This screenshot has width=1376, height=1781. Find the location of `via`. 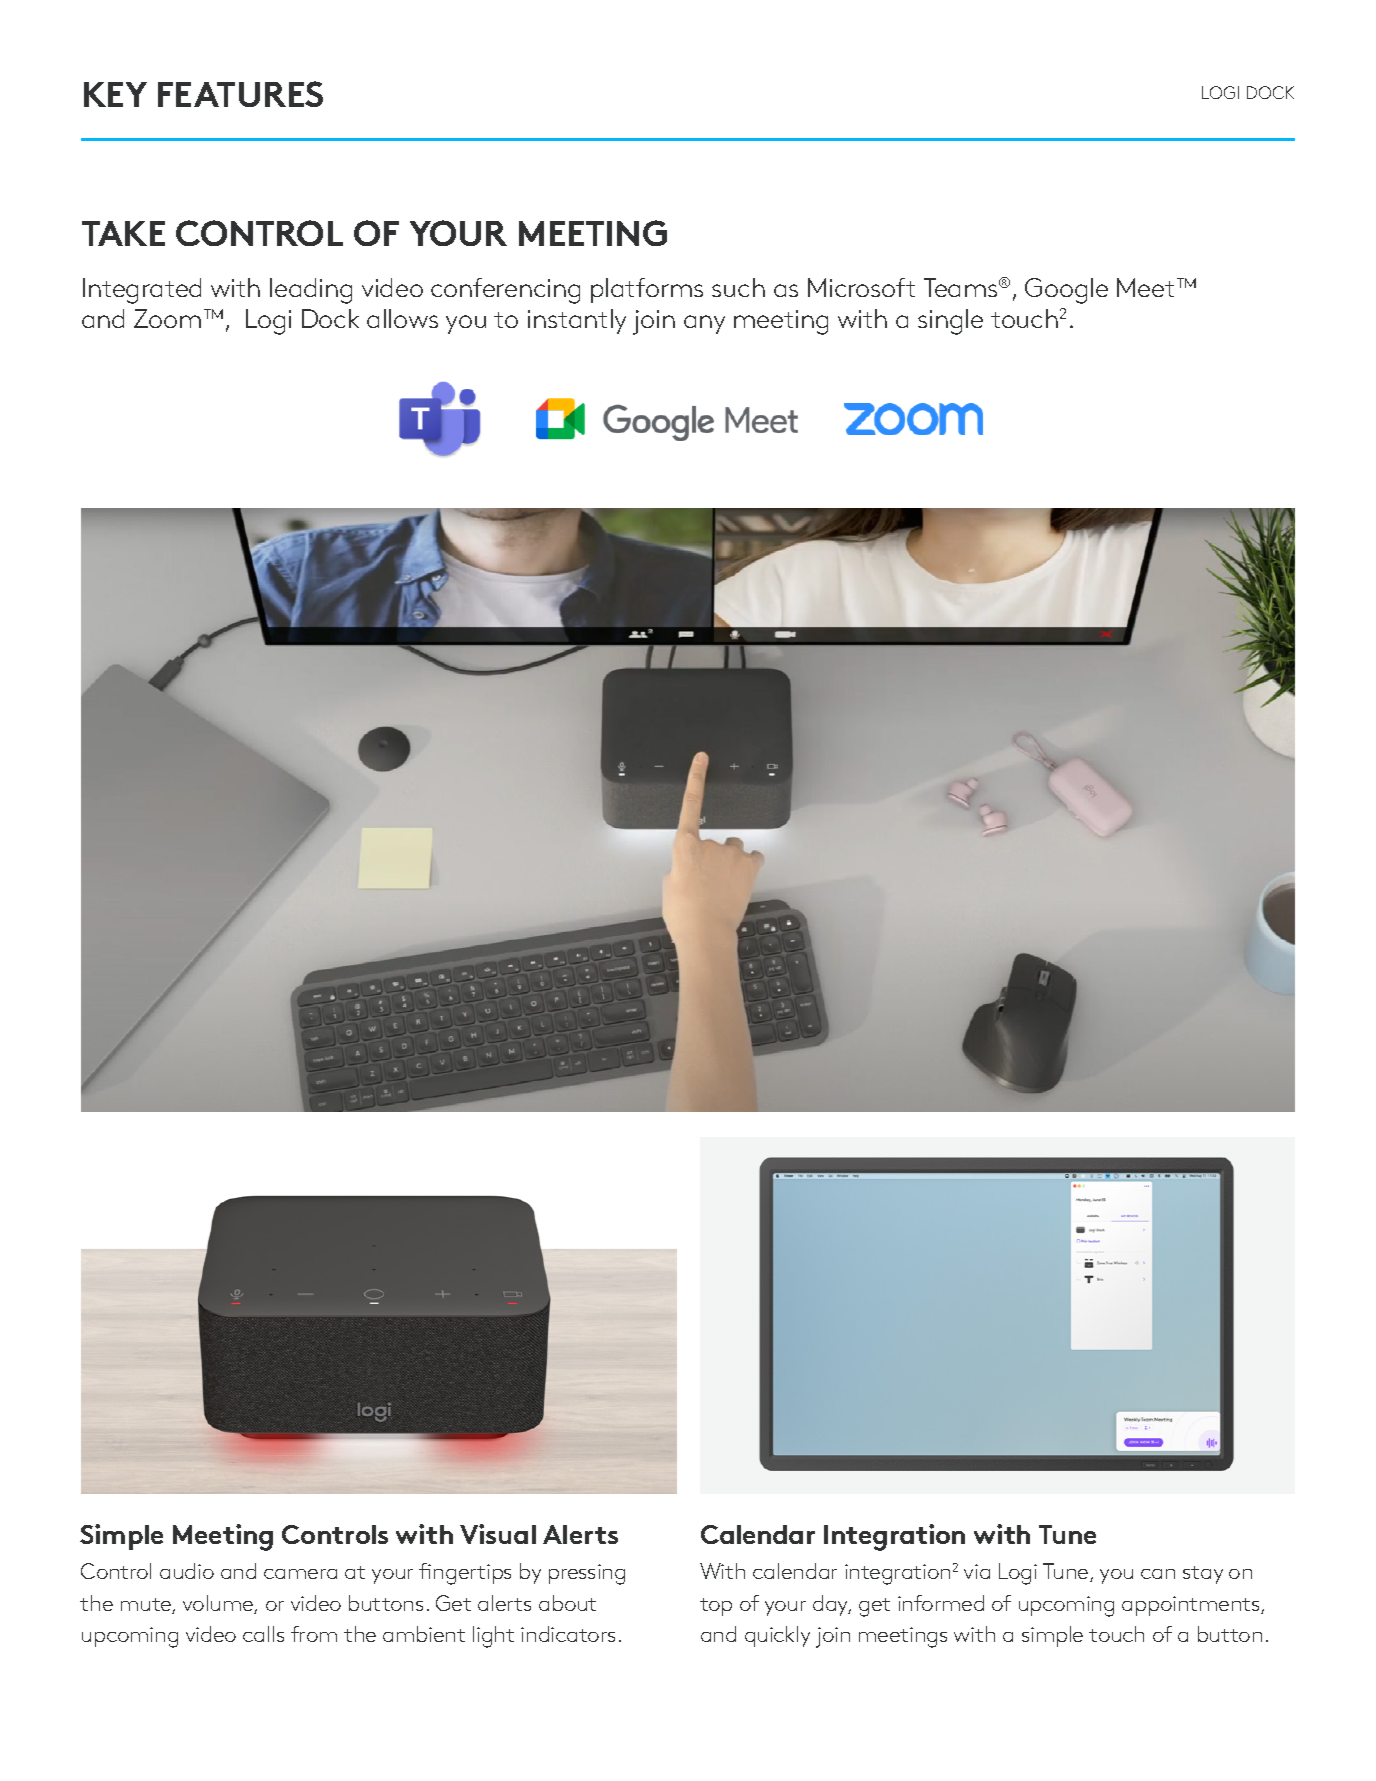

via is located at coordinates (977, 1571).
